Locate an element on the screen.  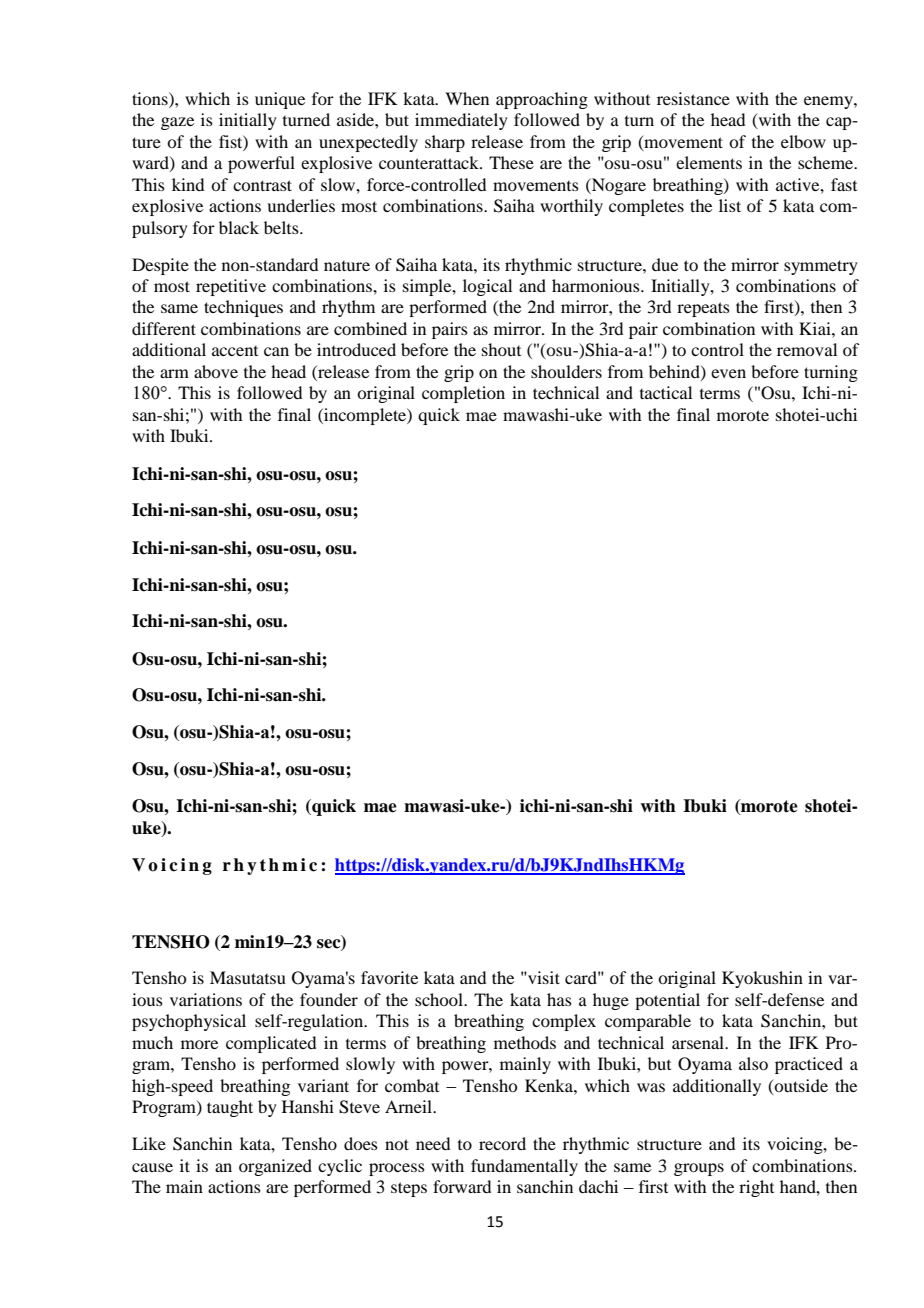
elements is located at coordinates (709, 162).
